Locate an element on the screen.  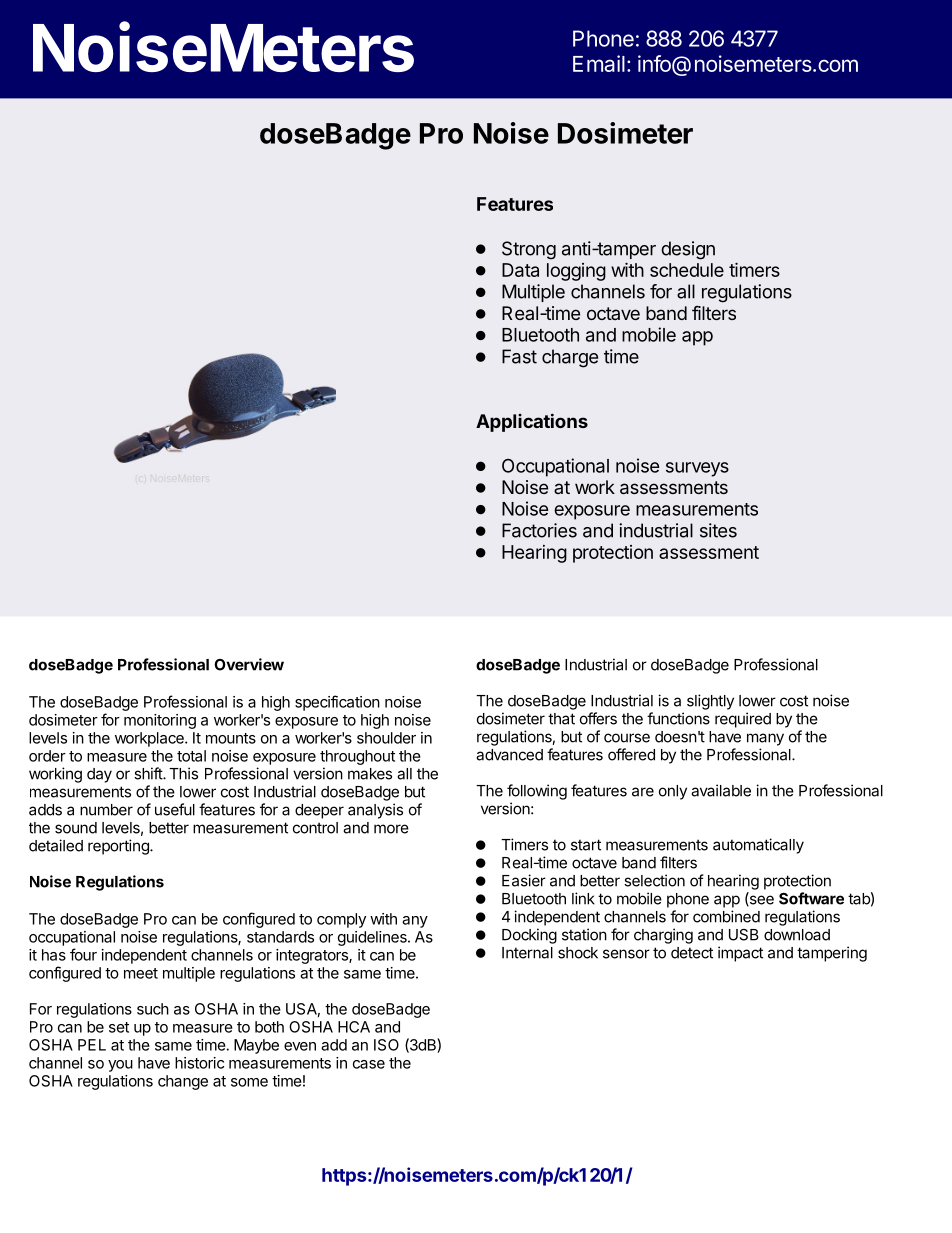
Strong is located at coordinates (529, 250).
